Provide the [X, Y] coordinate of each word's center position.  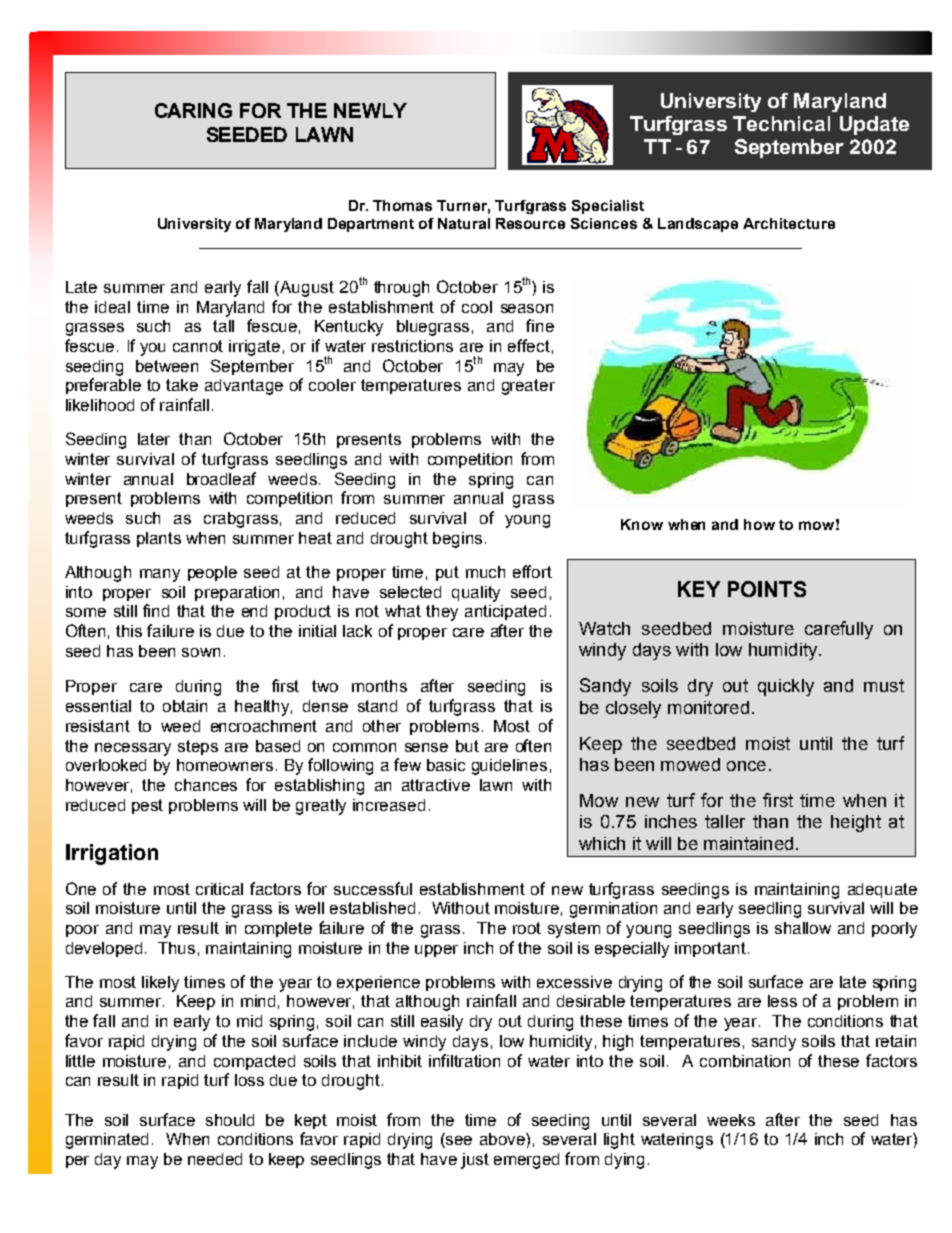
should [230, 1120]
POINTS [767, 589]
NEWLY [370, 110]
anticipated [505, 612]
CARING [193, 110]
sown [201, 652]
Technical [781, 123]
